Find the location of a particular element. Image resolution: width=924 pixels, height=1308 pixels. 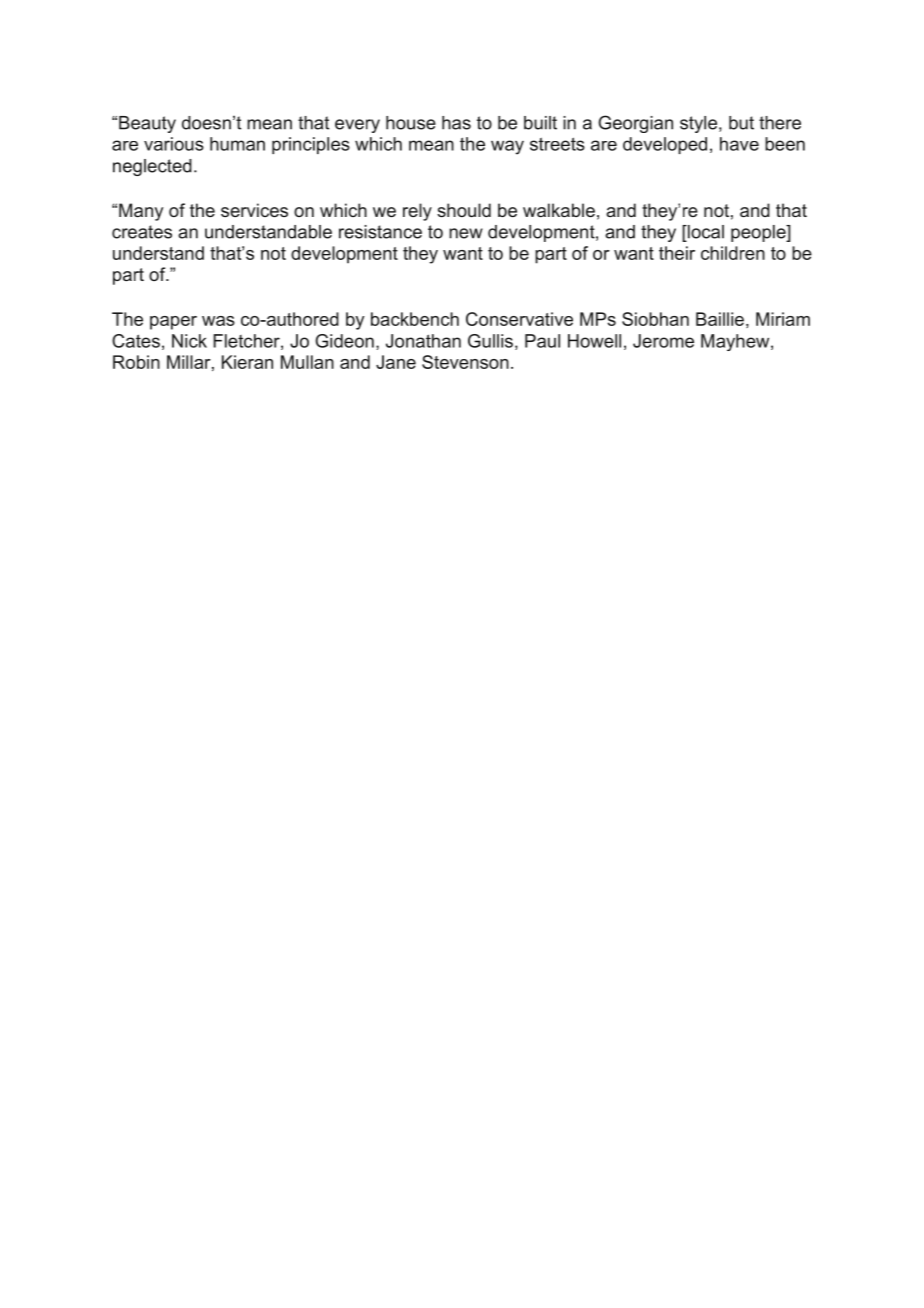

services is located at coordinates (254, 210).
